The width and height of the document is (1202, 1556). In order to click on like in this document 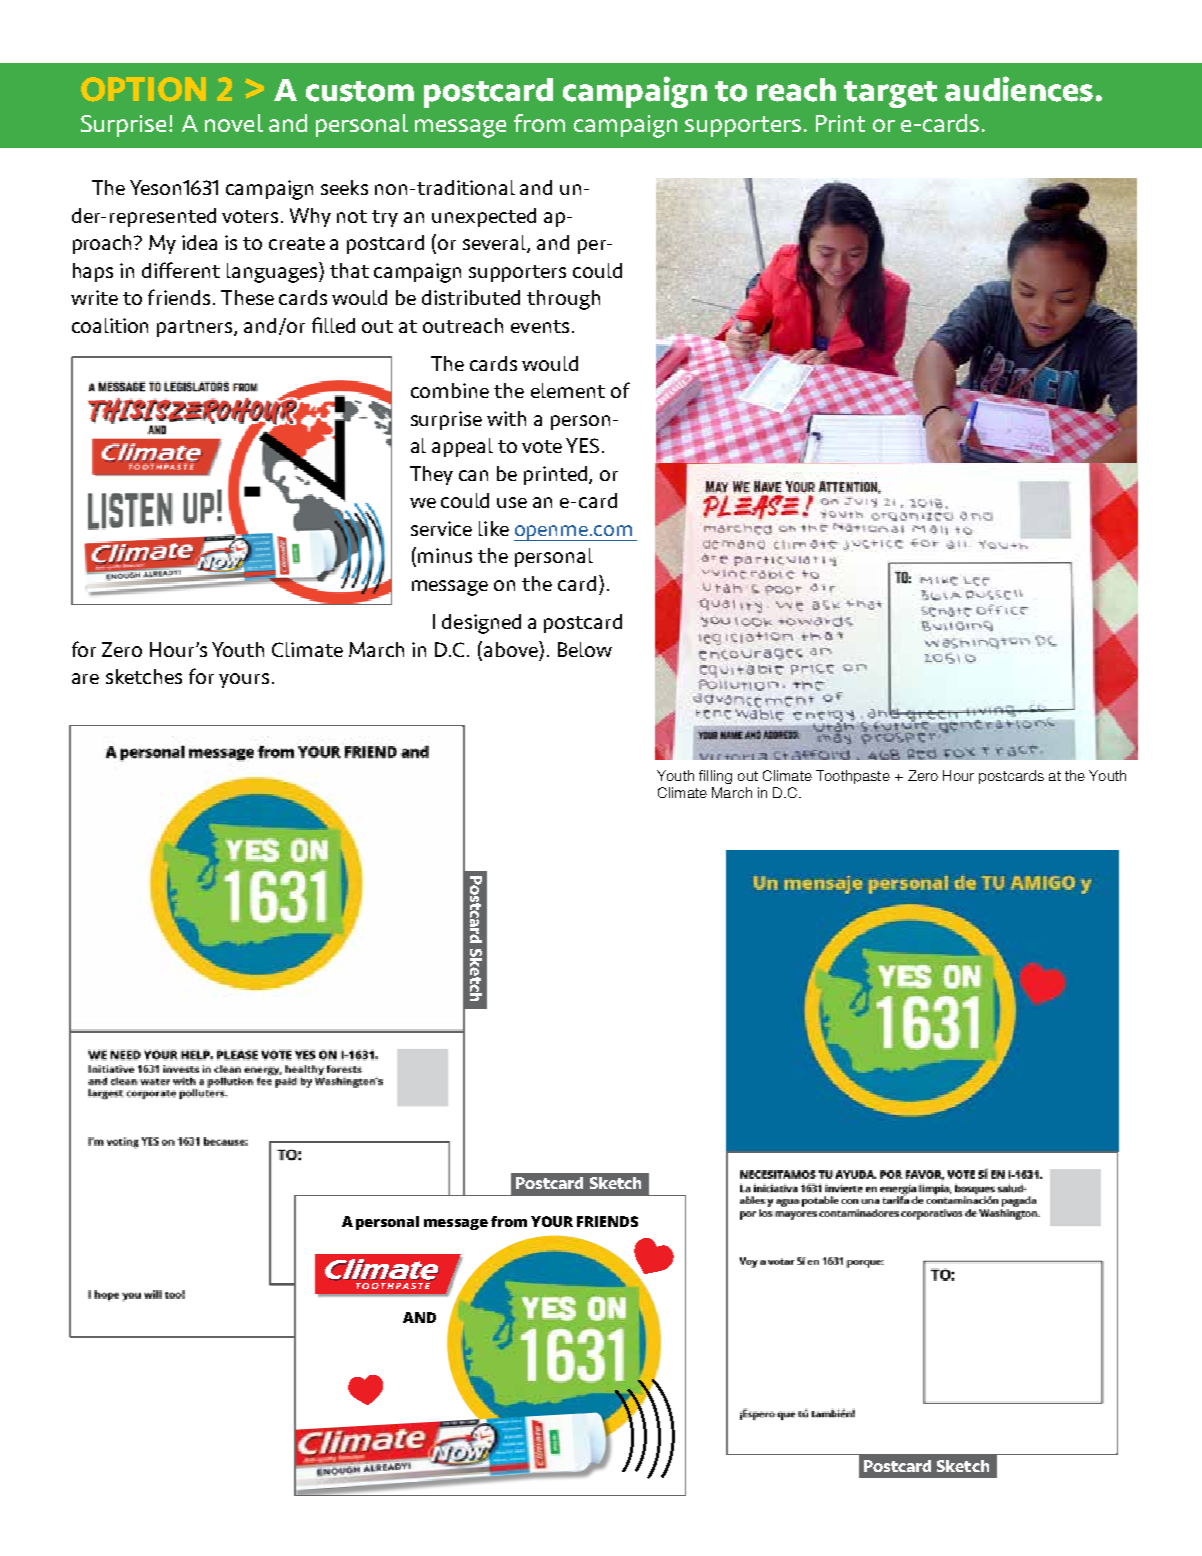, I will do `click(494, 528)`.
